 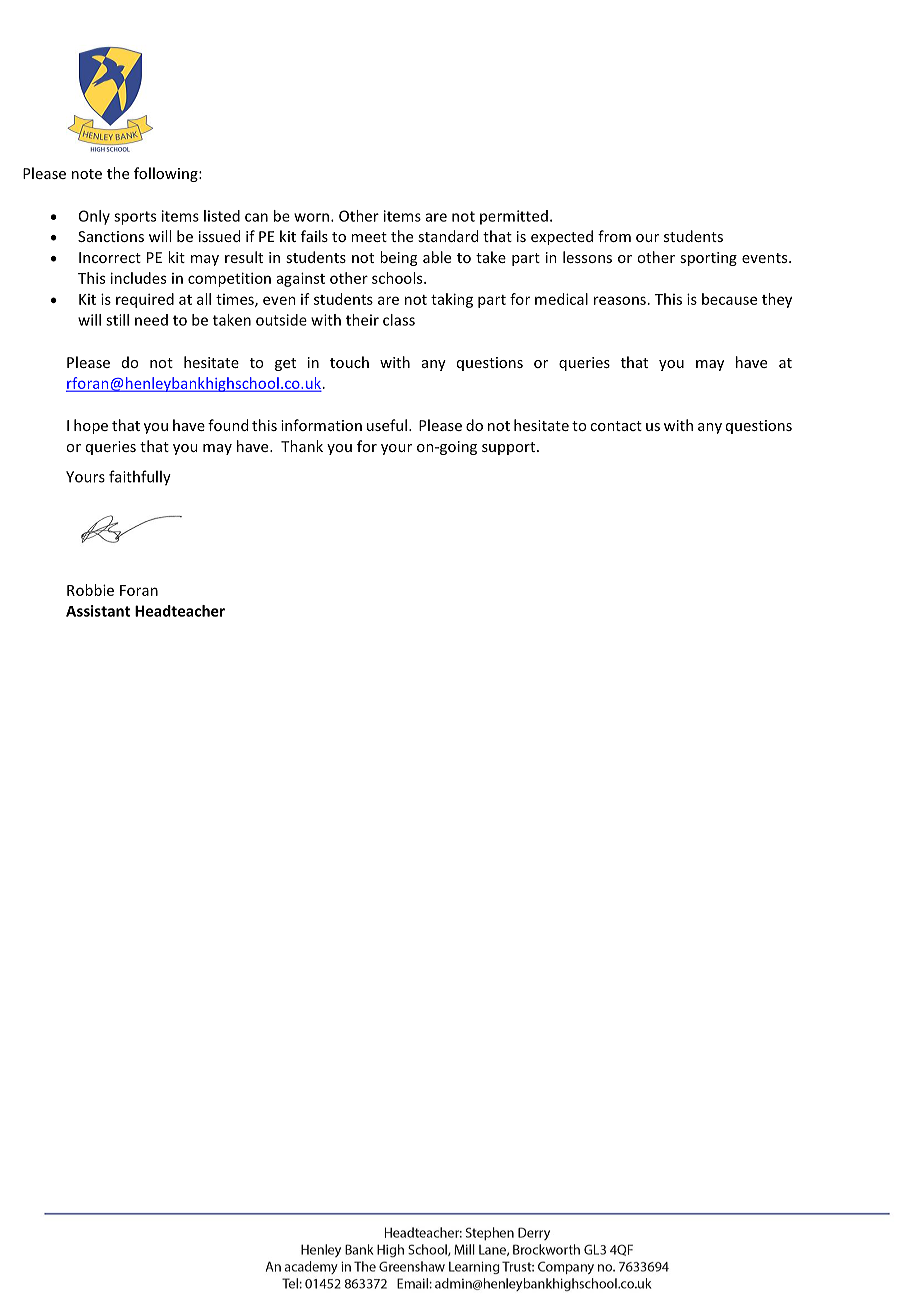 What do you see at coordinates (616, 426) in the page?
I see `contact` at bounding box center [616, 426].
